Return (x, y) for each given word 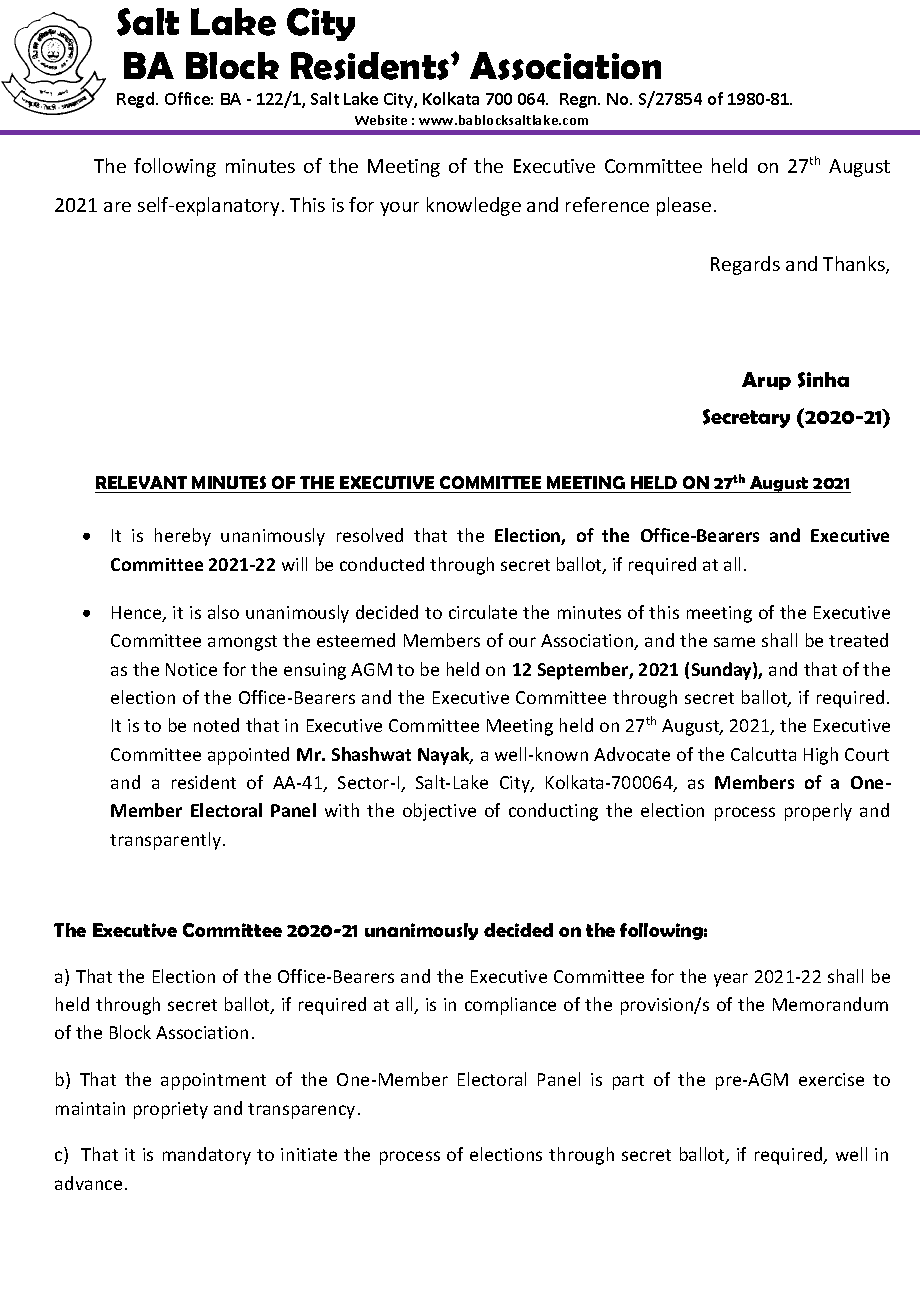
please (684, 206)
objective (439, 812)
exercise (831, 1079)
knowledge (474, 206)
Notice (191, 669)
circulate (483, 612)
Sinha (823, 380)
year (731, 980)
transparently (165, 841)
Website (381, 120)
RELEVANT (141, 482)
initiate (309, 1154)
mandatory (207, 1156)
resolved (370, 535)
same (734, 642)
